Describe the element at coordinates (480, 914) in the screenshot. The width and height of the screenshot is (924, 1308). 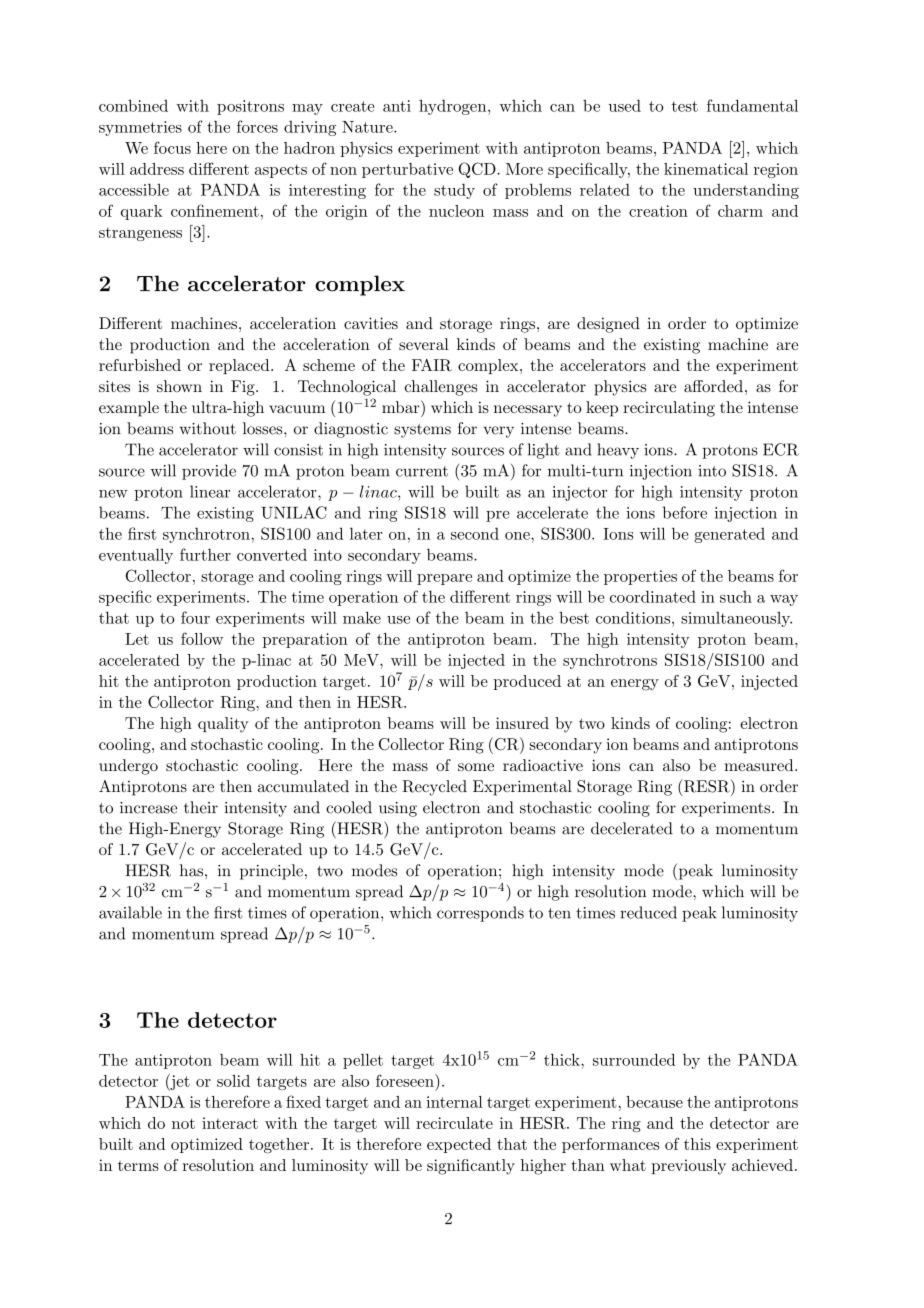
I see `corresponds` at that location.
